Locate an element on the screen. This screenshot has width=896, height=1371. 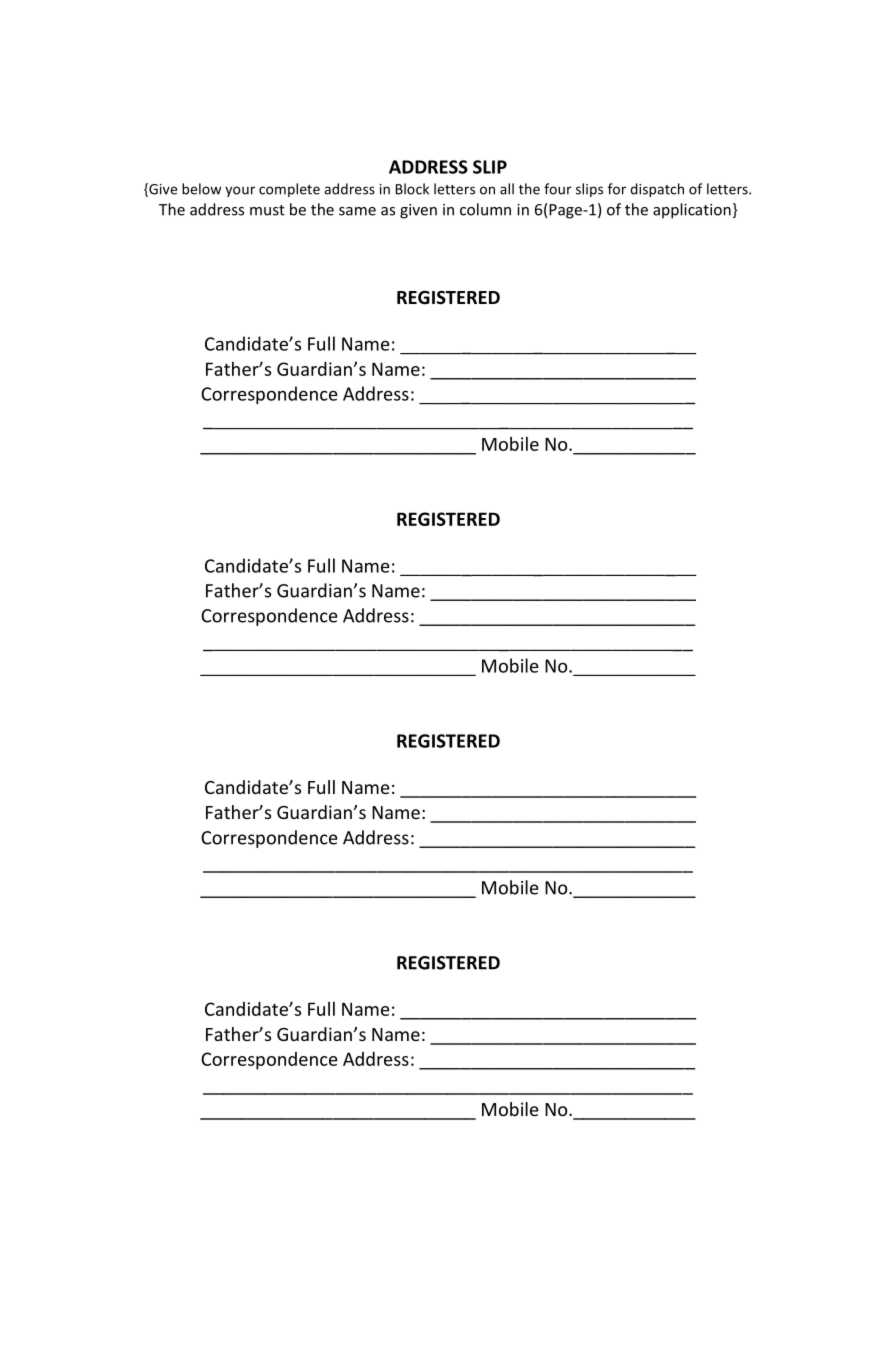
all is located at coordinates (507, 189).
